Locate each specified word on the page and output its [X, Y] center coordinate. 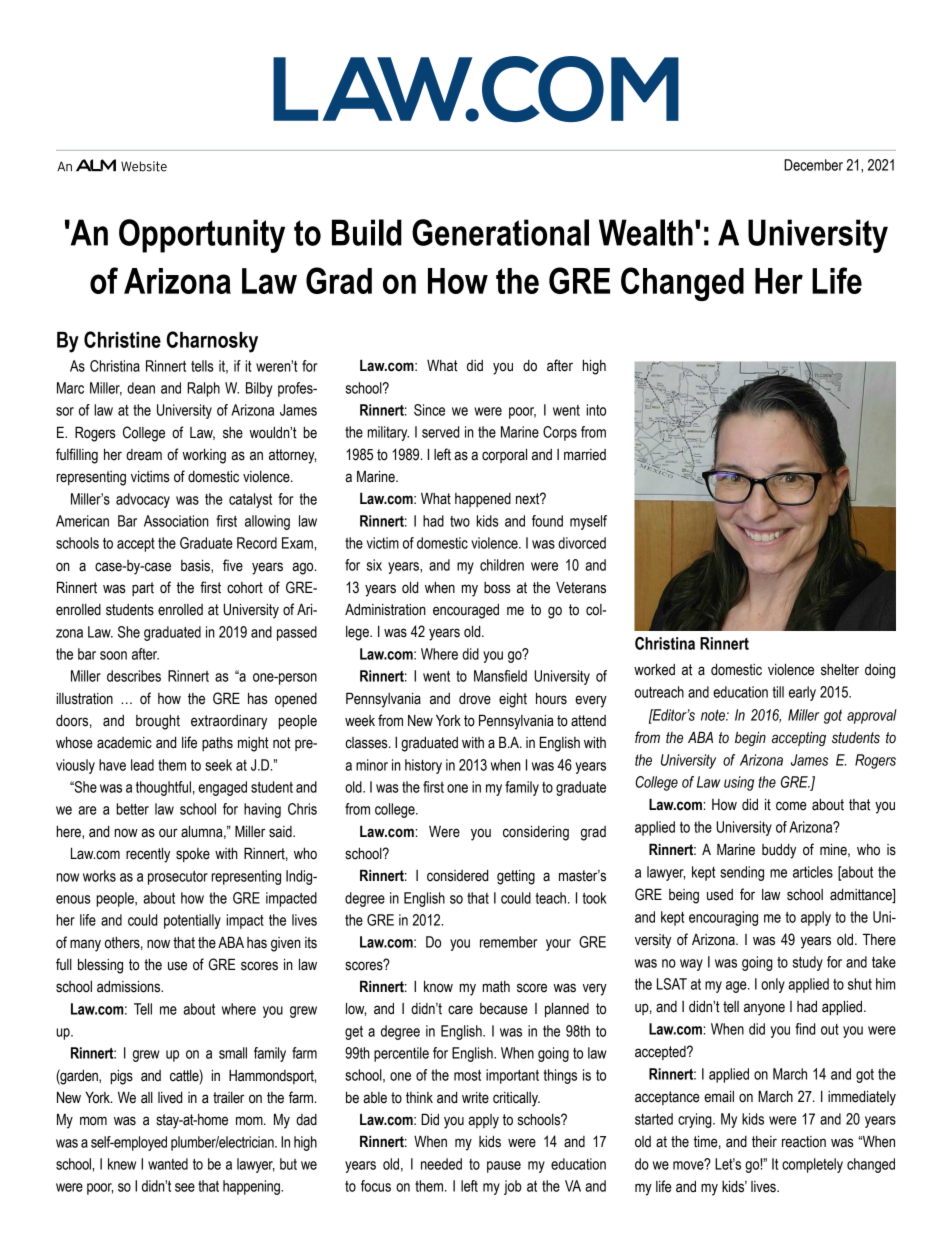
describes [134, 676]
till [778, 692]
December [813, 165]
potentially [192, 921]
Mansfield [500, 676]
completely [812, 1165]
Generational [500, 232]
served [440, 432]
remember [508, 942]
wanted [168, 1164]
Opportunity [202, 236]
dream [144, 455]
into [596, 410]
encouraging [723, 918]
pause [504, 1167]
